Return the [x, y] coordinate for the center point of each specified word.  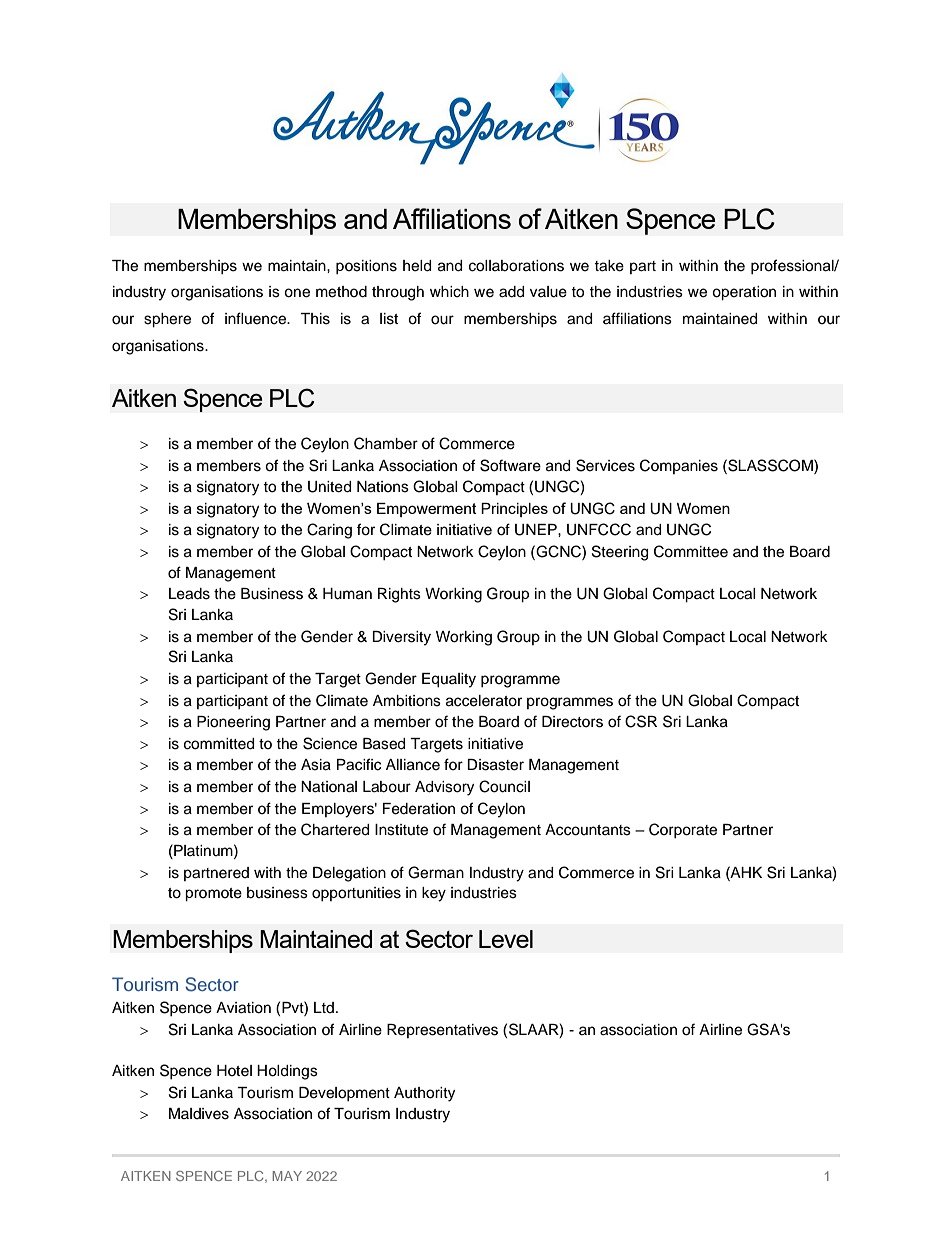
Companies [679, 466]
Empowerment [427, 510]
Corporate [683, 830]
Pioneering [233, 723]
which [449, 292]
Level [506, 939]
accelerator [484, 701]
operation [744, 293]
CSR [641, 721]
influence [256, 318]
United [329, 487]
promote [213, 895]
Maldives [199, 1114]
